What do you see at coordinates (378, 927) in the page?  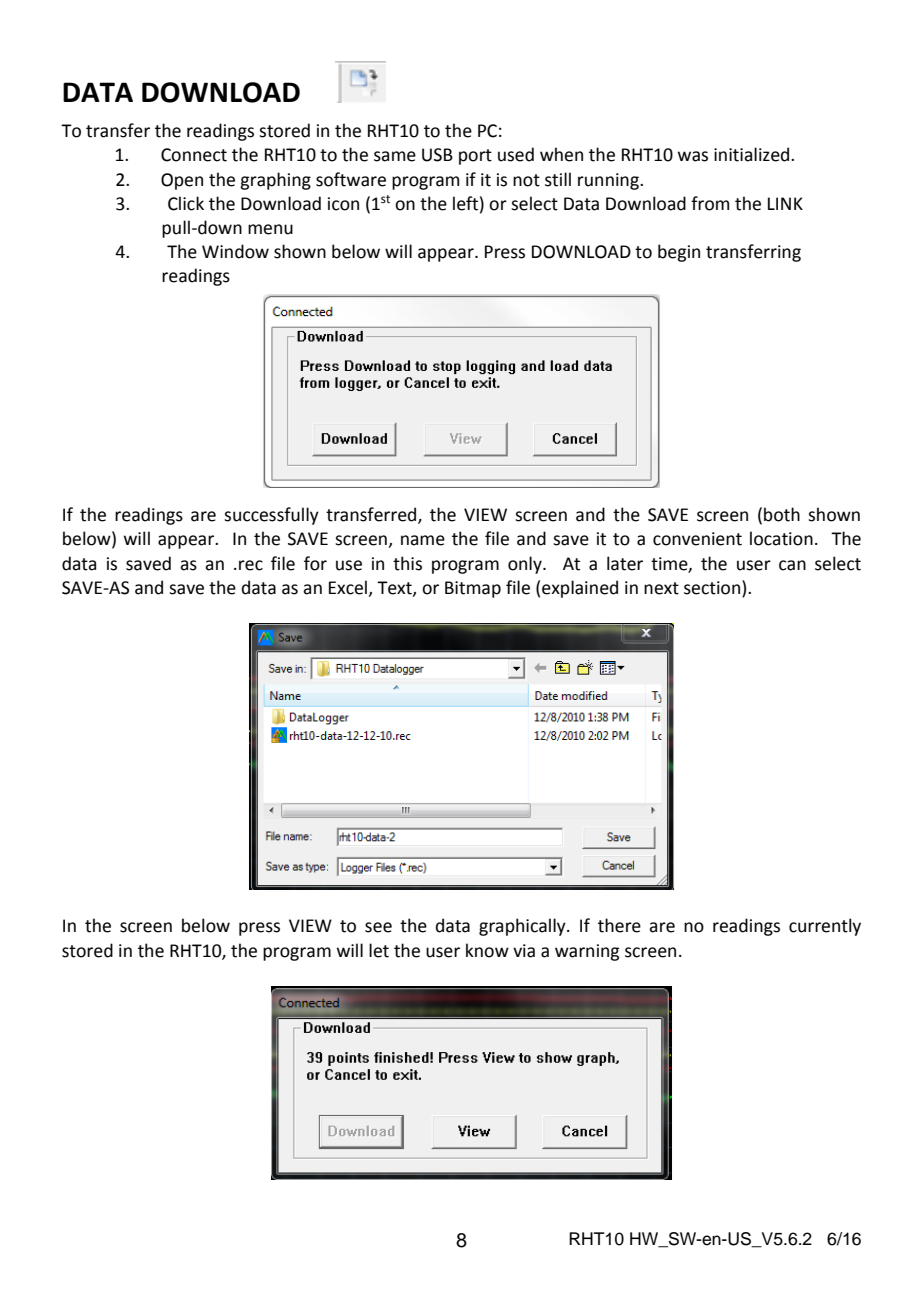 I see `see` at bounding box center [378, 927].
